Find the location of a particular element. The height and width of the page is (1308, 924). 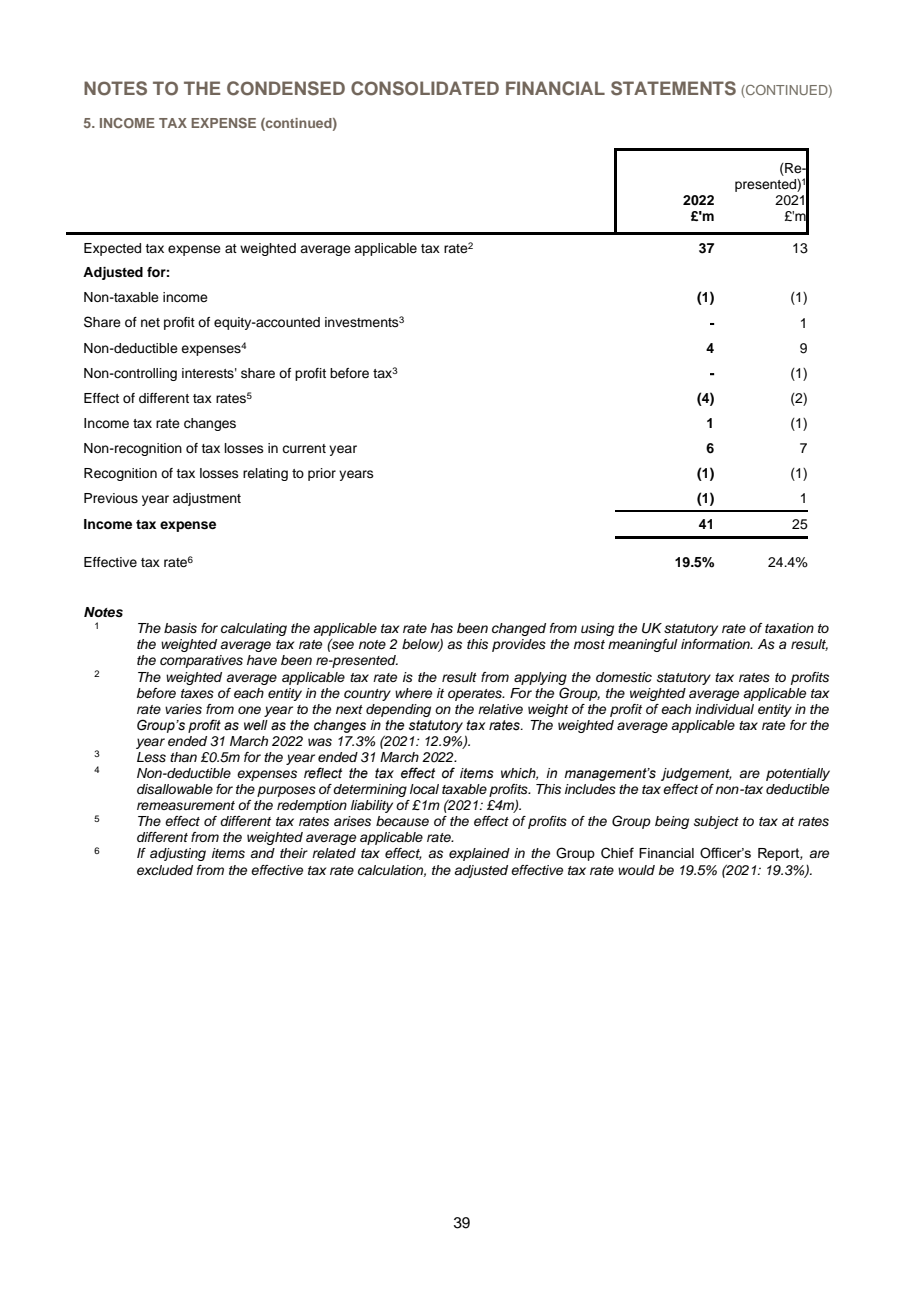

net is located at coordinates (150, 322).
